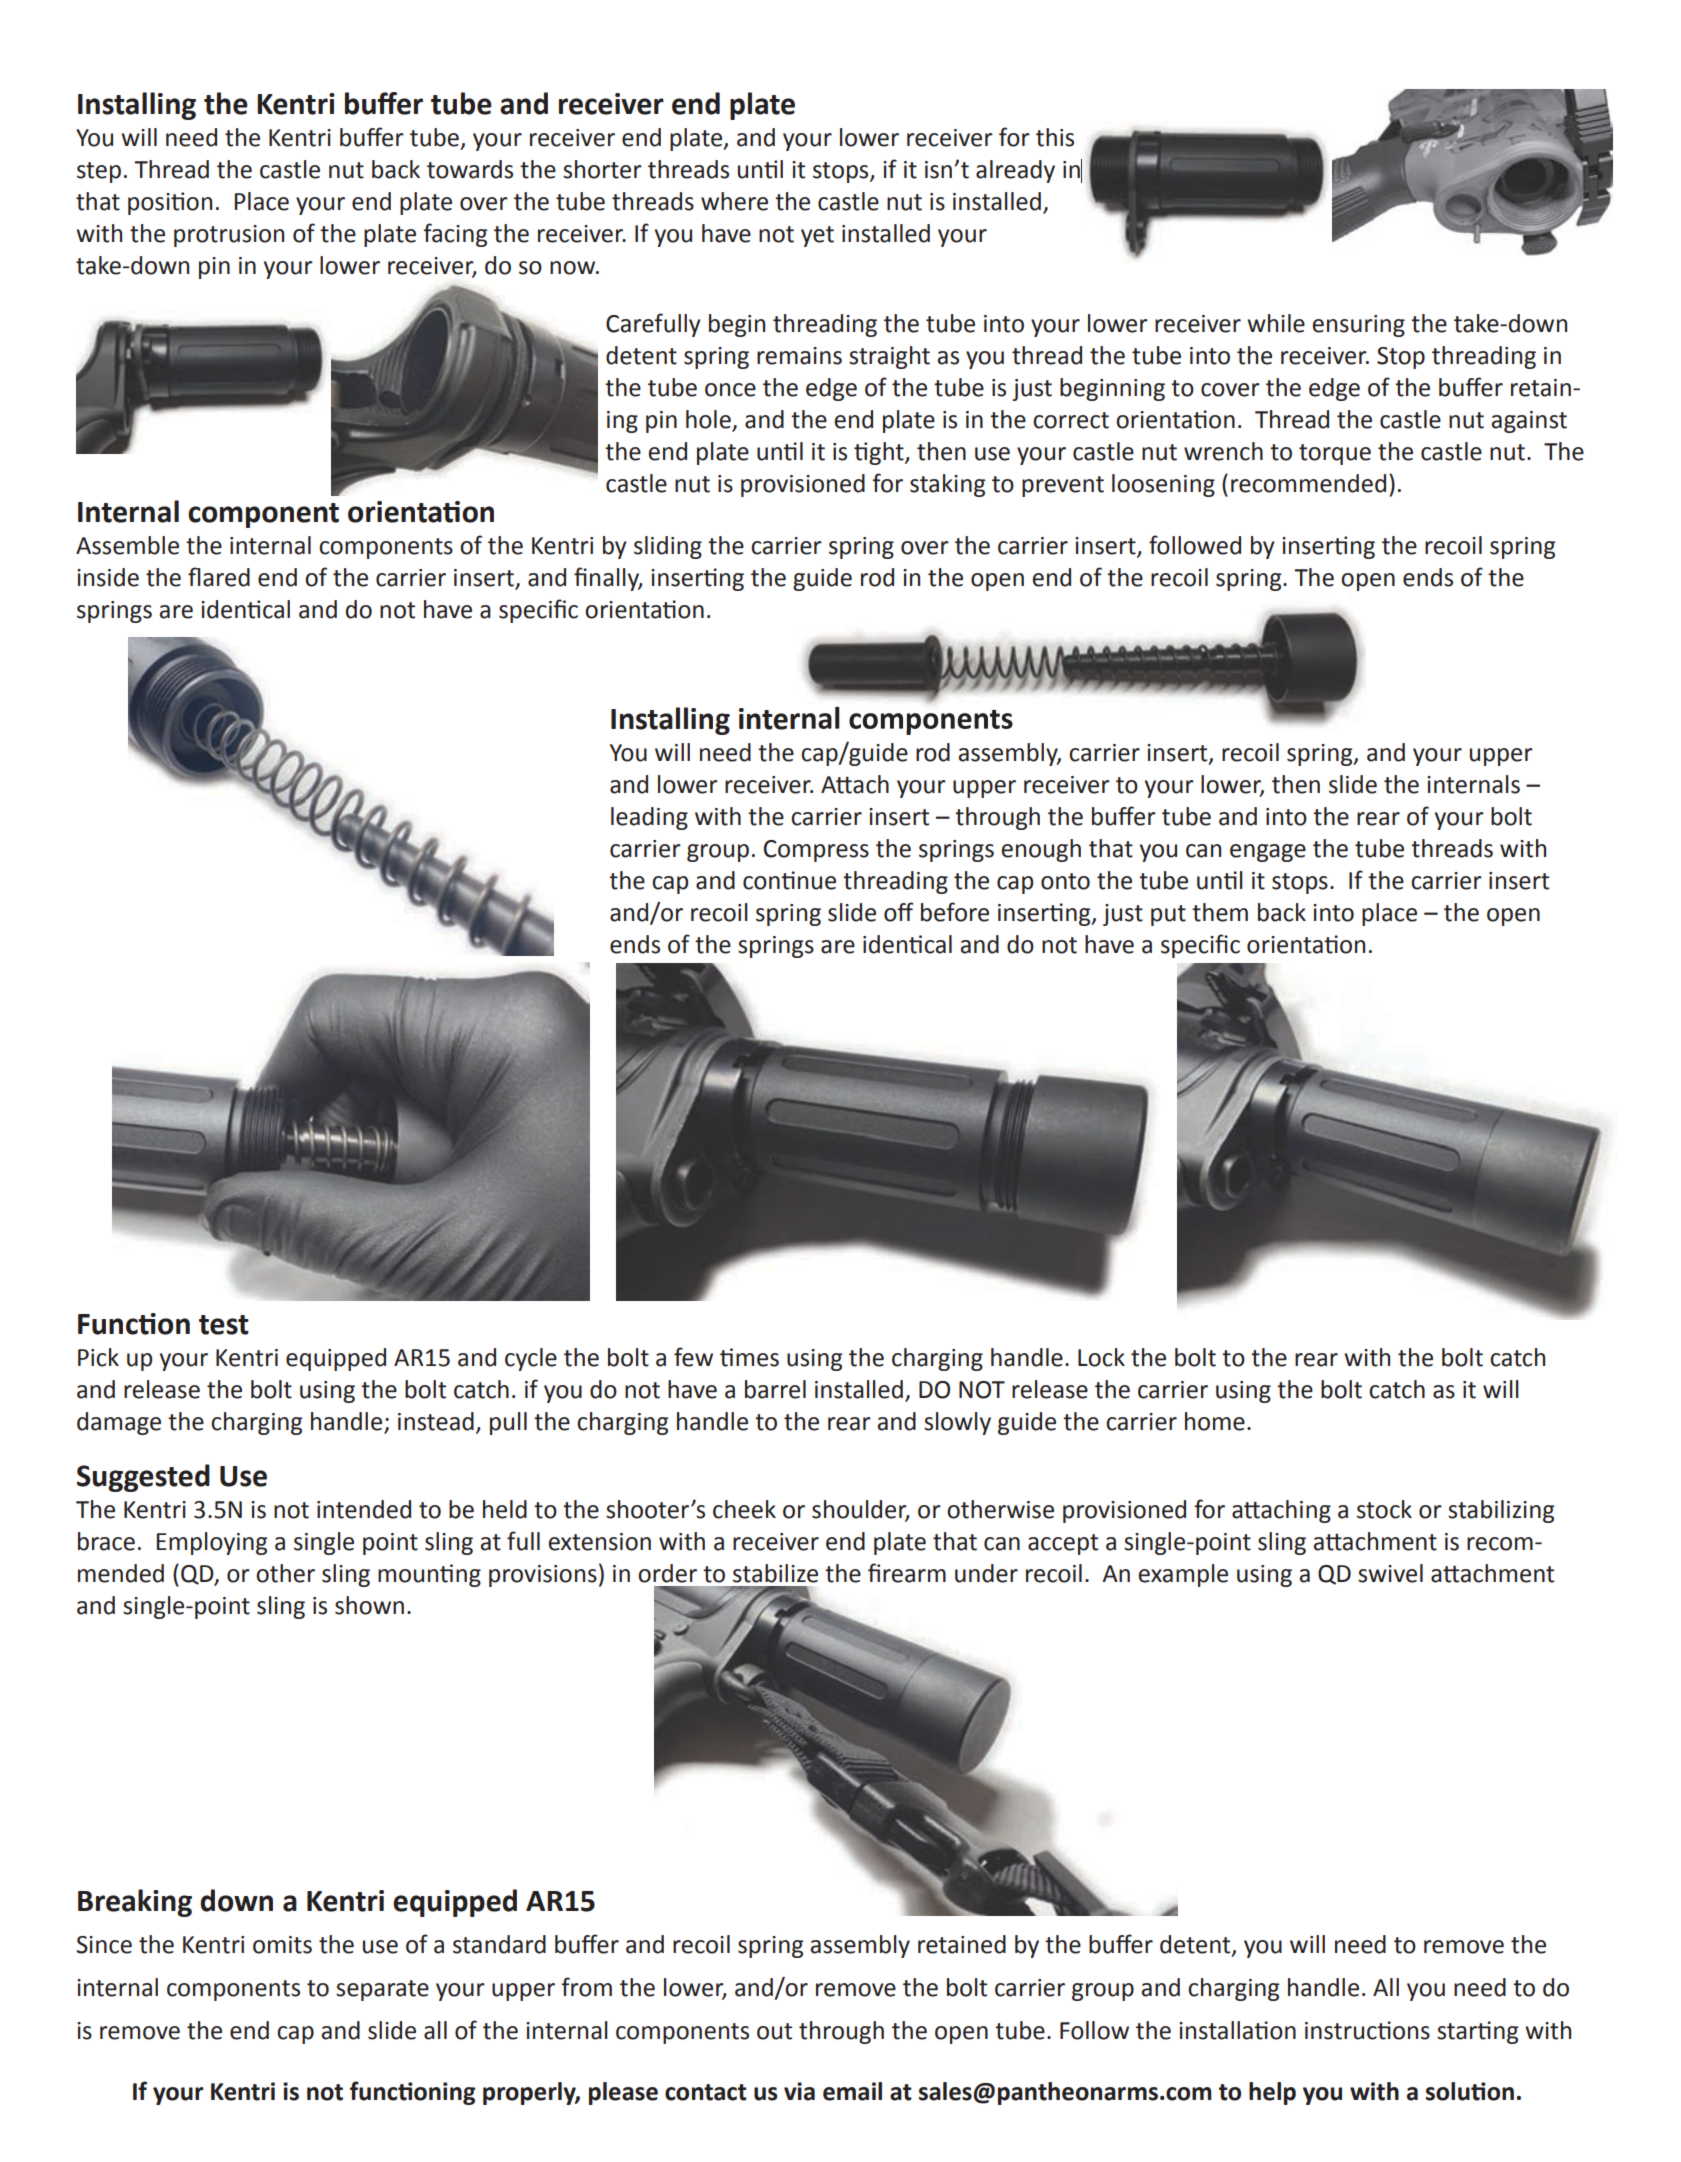 This page has width=1681, height=2162. Describe the element at coordinates (775, 1573) in the page. I see `stabilize` at that location.
